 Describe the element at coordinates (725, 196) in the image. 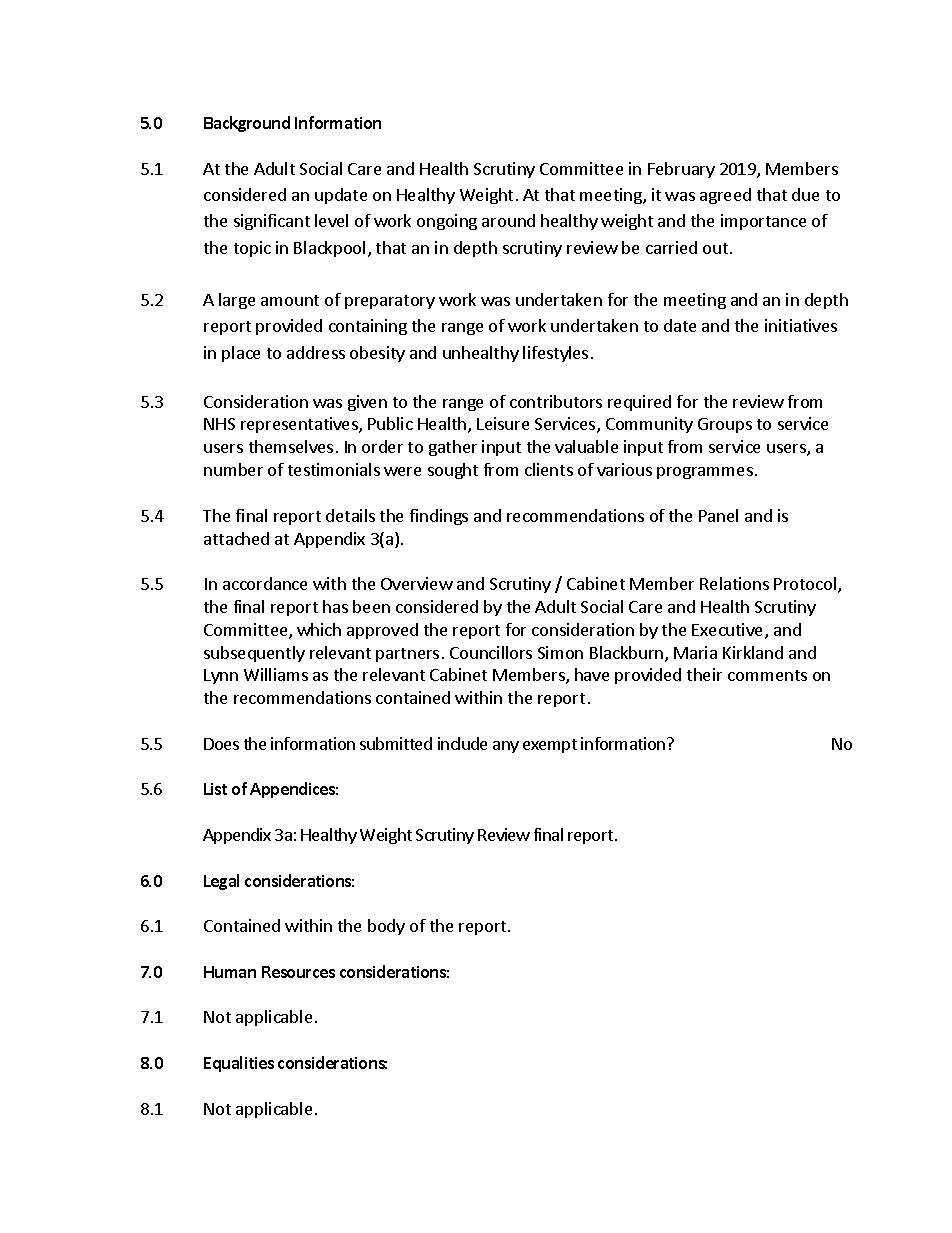

I see `agreed` at that location.
